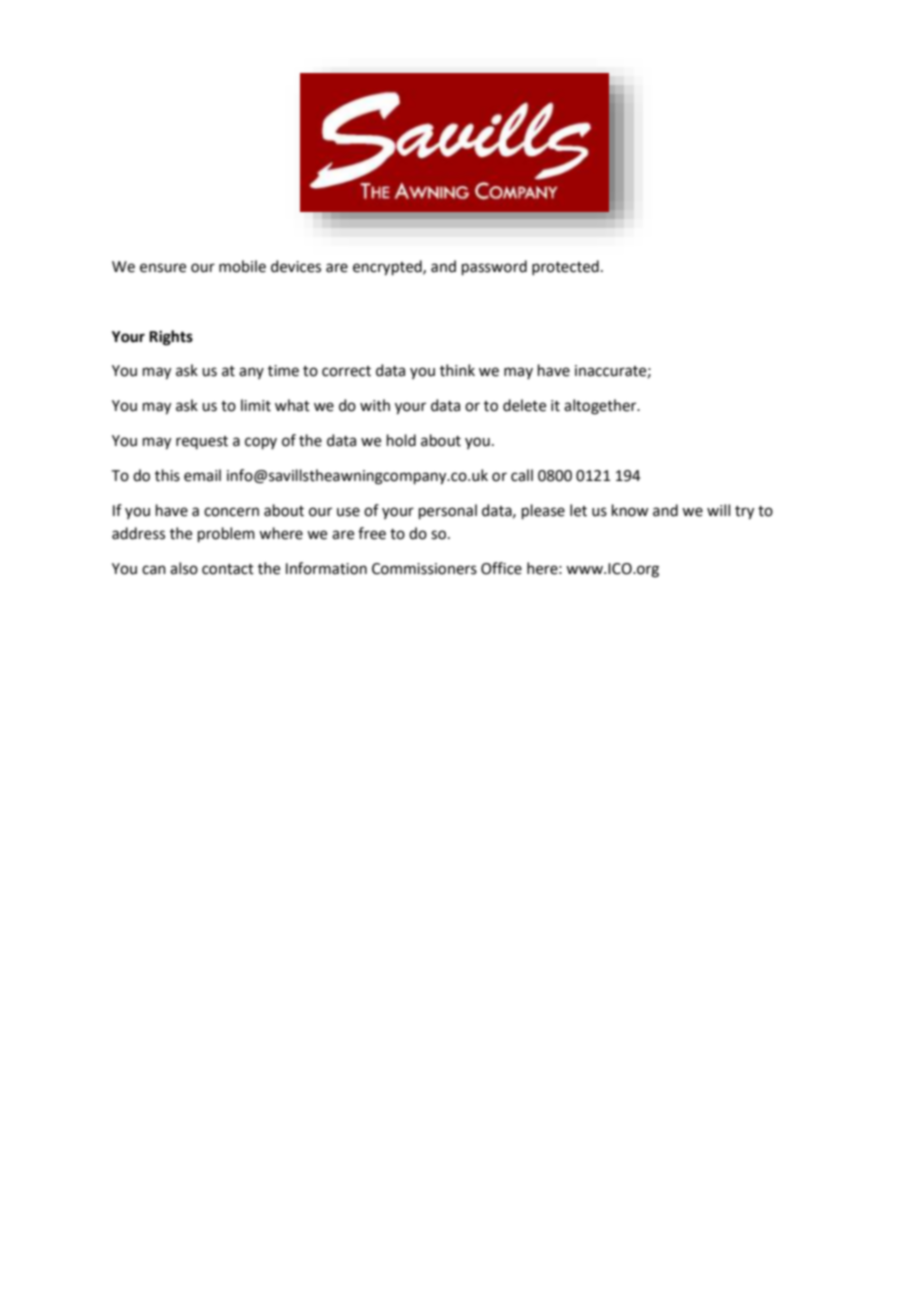 Image resolution: width=924 pixels, height=1308 pixels. What do you see at coordinates (171, 338) in the screenshot?
I see `Rights` at bounding box center [171, 338].
